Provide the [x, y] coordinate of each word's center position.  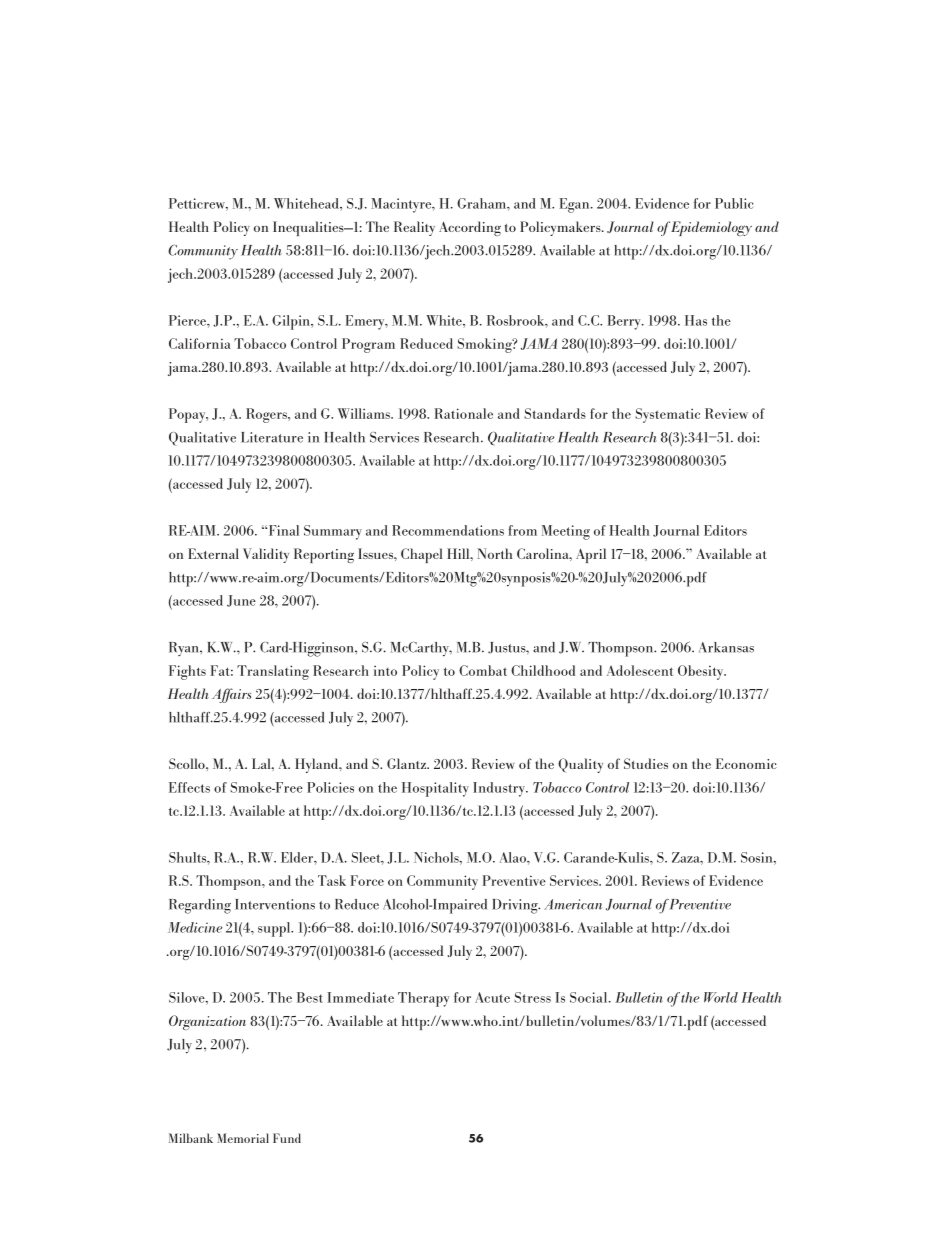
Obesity [702, 672]
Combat [483, 670]
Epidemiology [711, 228]
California [199, 343]
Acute [492, 997]
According [470, 228]
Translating [273, 672]
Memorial [243, 1138]
